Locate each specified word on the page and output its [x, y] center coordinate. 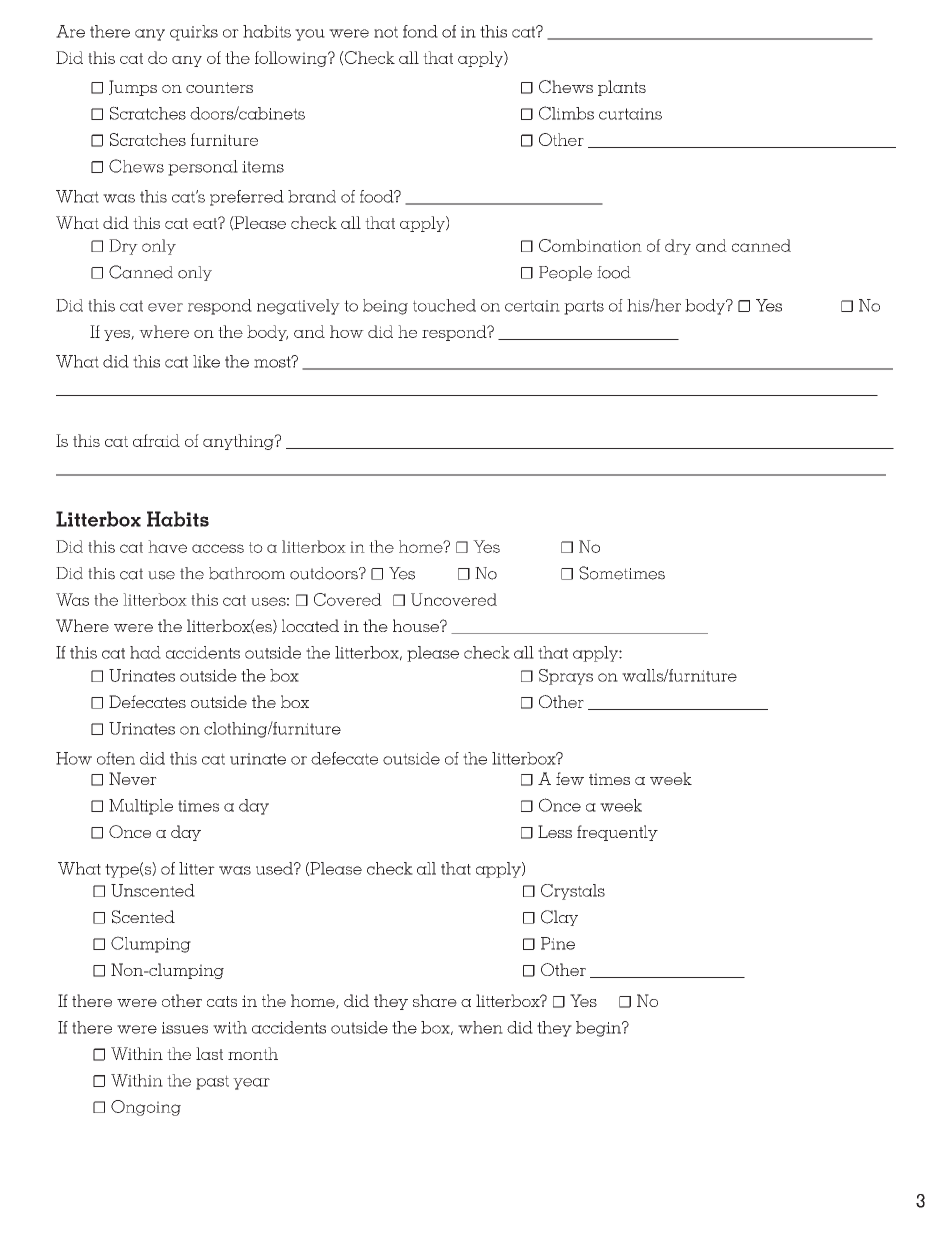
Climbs [566, 113]
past [212, 1082]
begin [599, 1029]
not [386, 32]
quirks [194, 33]
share [435, 1000]
